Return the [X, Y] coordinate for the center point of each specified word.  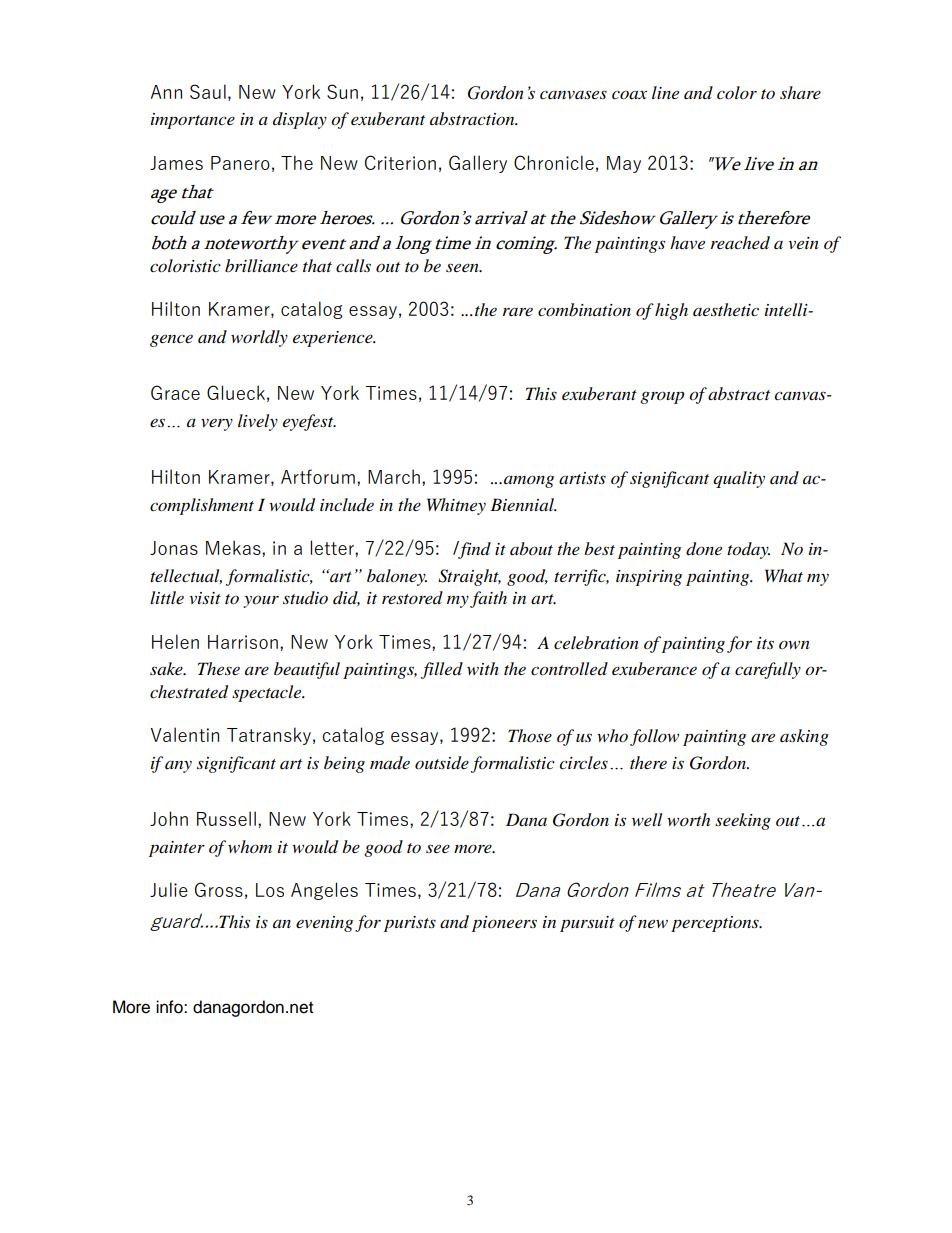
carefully [768, 670]
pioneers [504, 924]
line [665, 92]
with [483, 668]
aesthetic [726, 309]
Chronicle [554, 162]
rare [518, 311]
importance [193, 121]
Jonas [174, 548]
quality [739, 479]
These [219, 668]
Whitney [456, 506]
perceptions [716, 924]
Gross [219, 889]
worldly [259, 338]
